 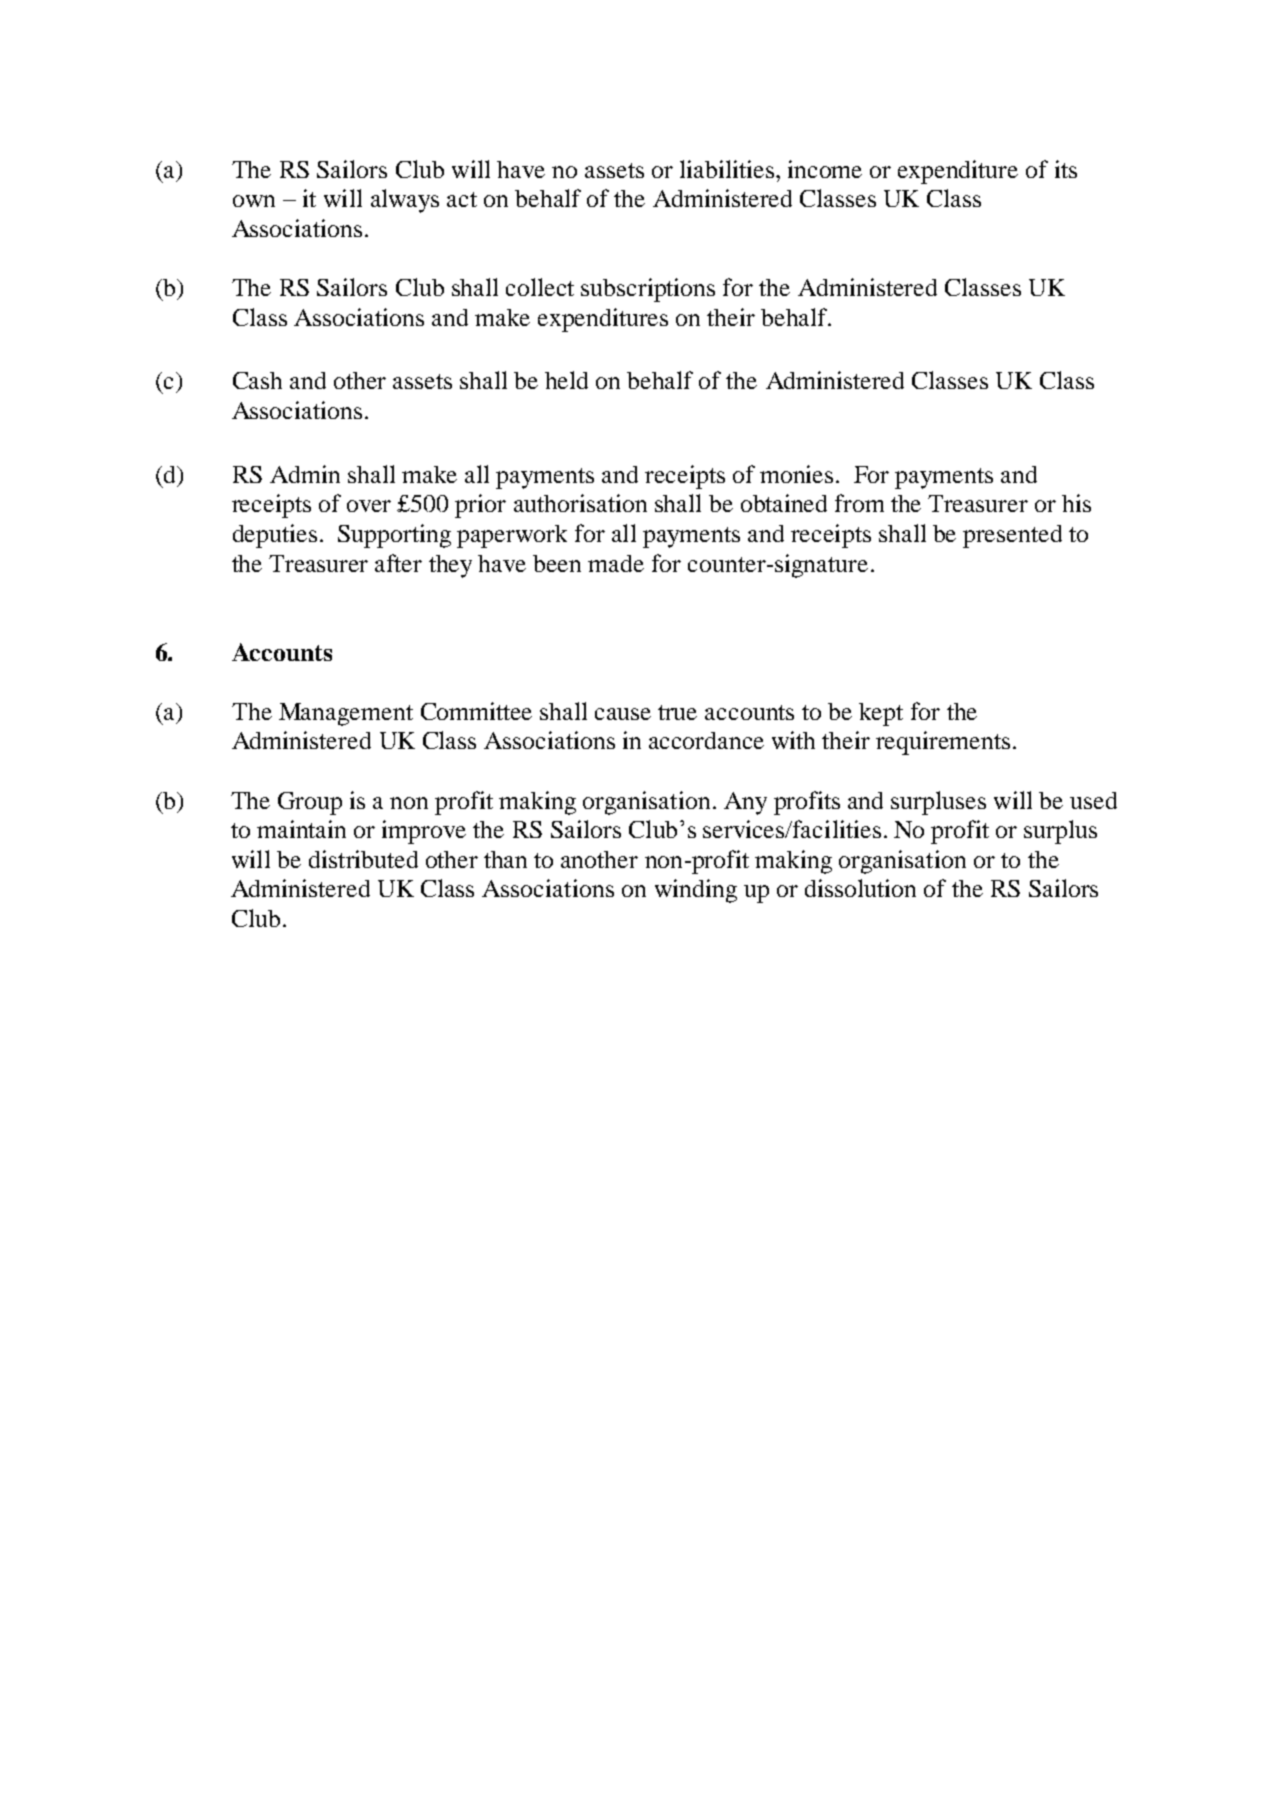 I want to click on winding, so click(x=696, y=891).
